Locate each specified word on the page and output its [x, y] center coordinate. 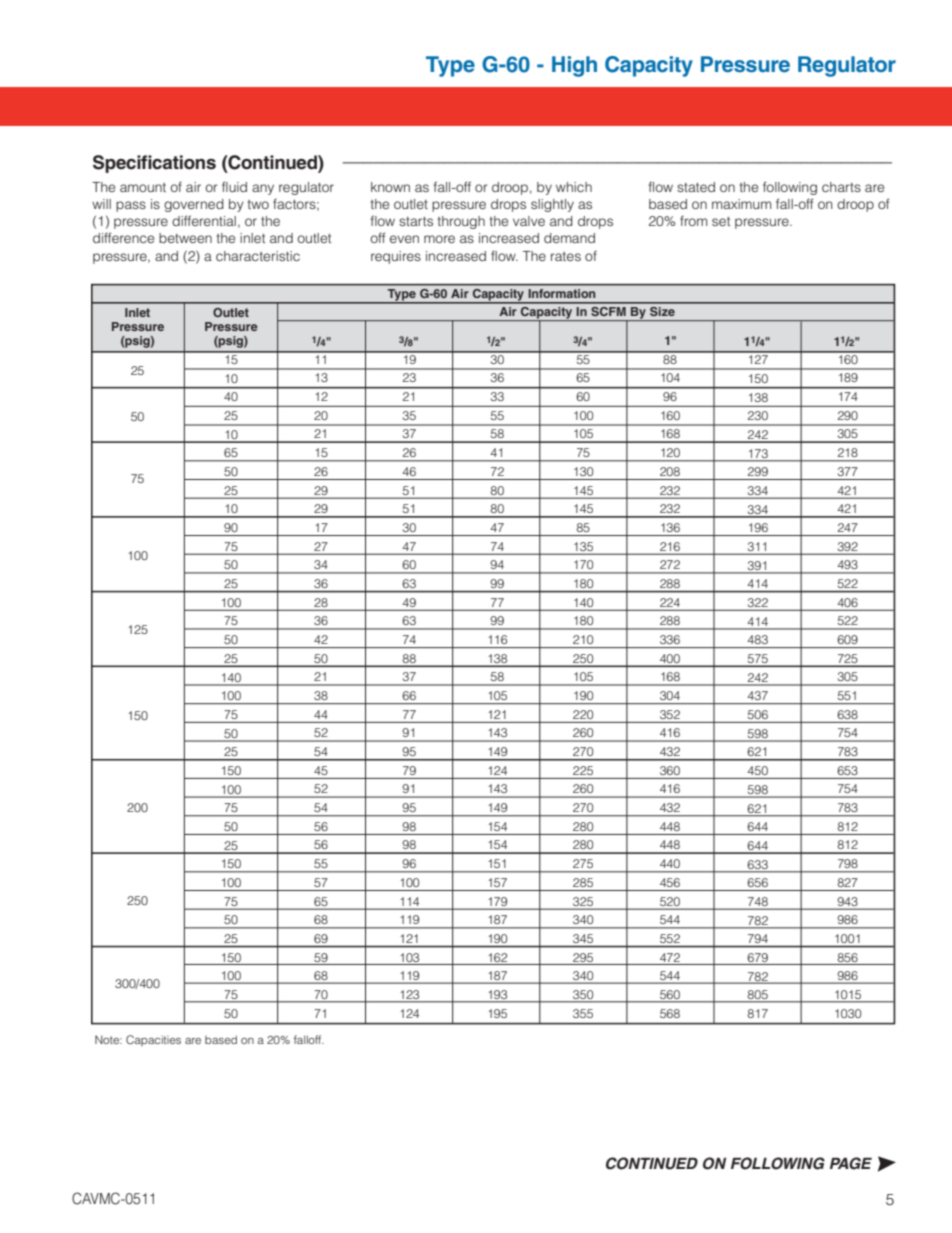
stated [696, 187]
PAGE [851, 1163]
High [574, 66]
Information [562, 293]
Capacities [153, 1040]
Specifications [154, 164]
